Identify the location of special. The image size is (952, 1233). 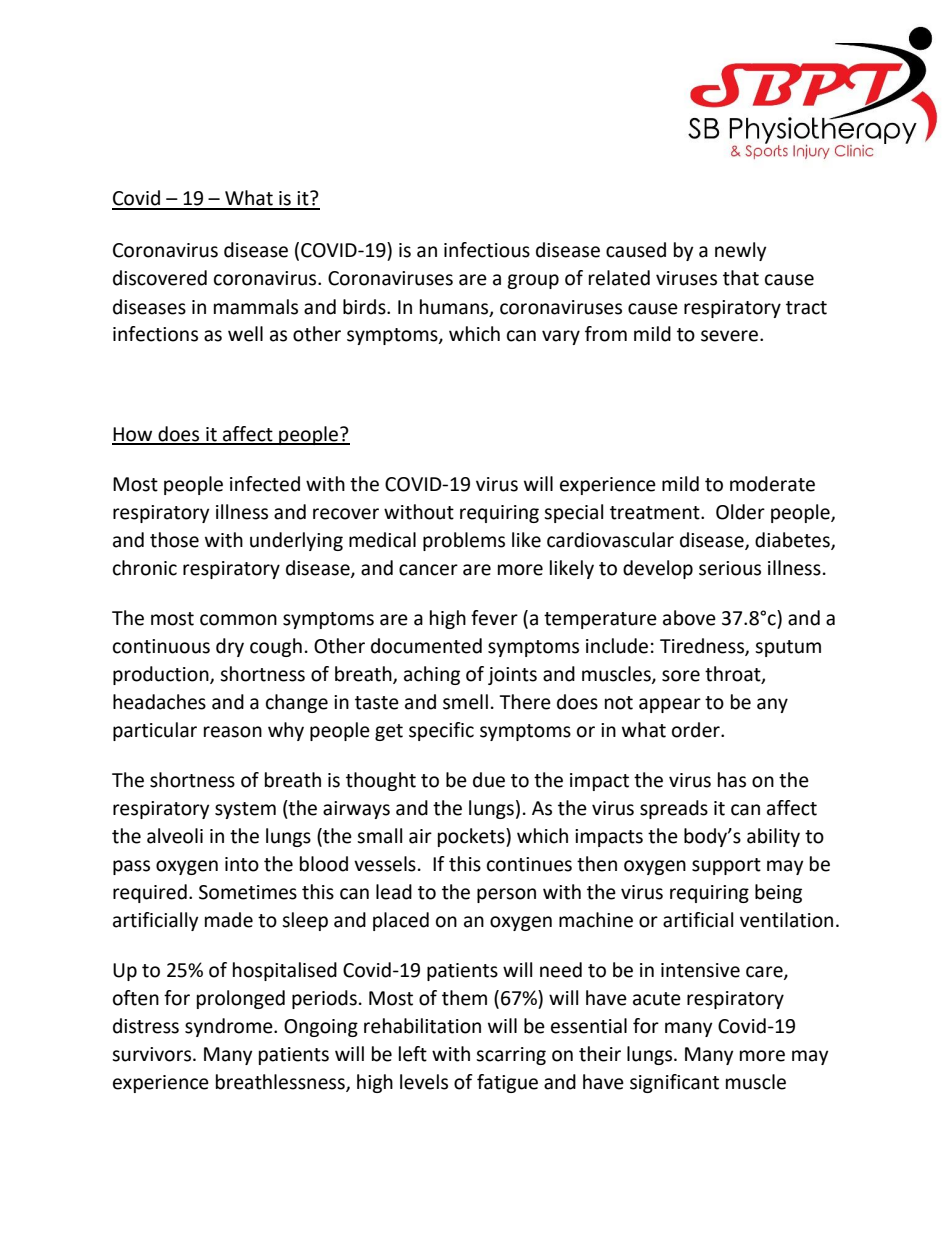
(573, 513).
